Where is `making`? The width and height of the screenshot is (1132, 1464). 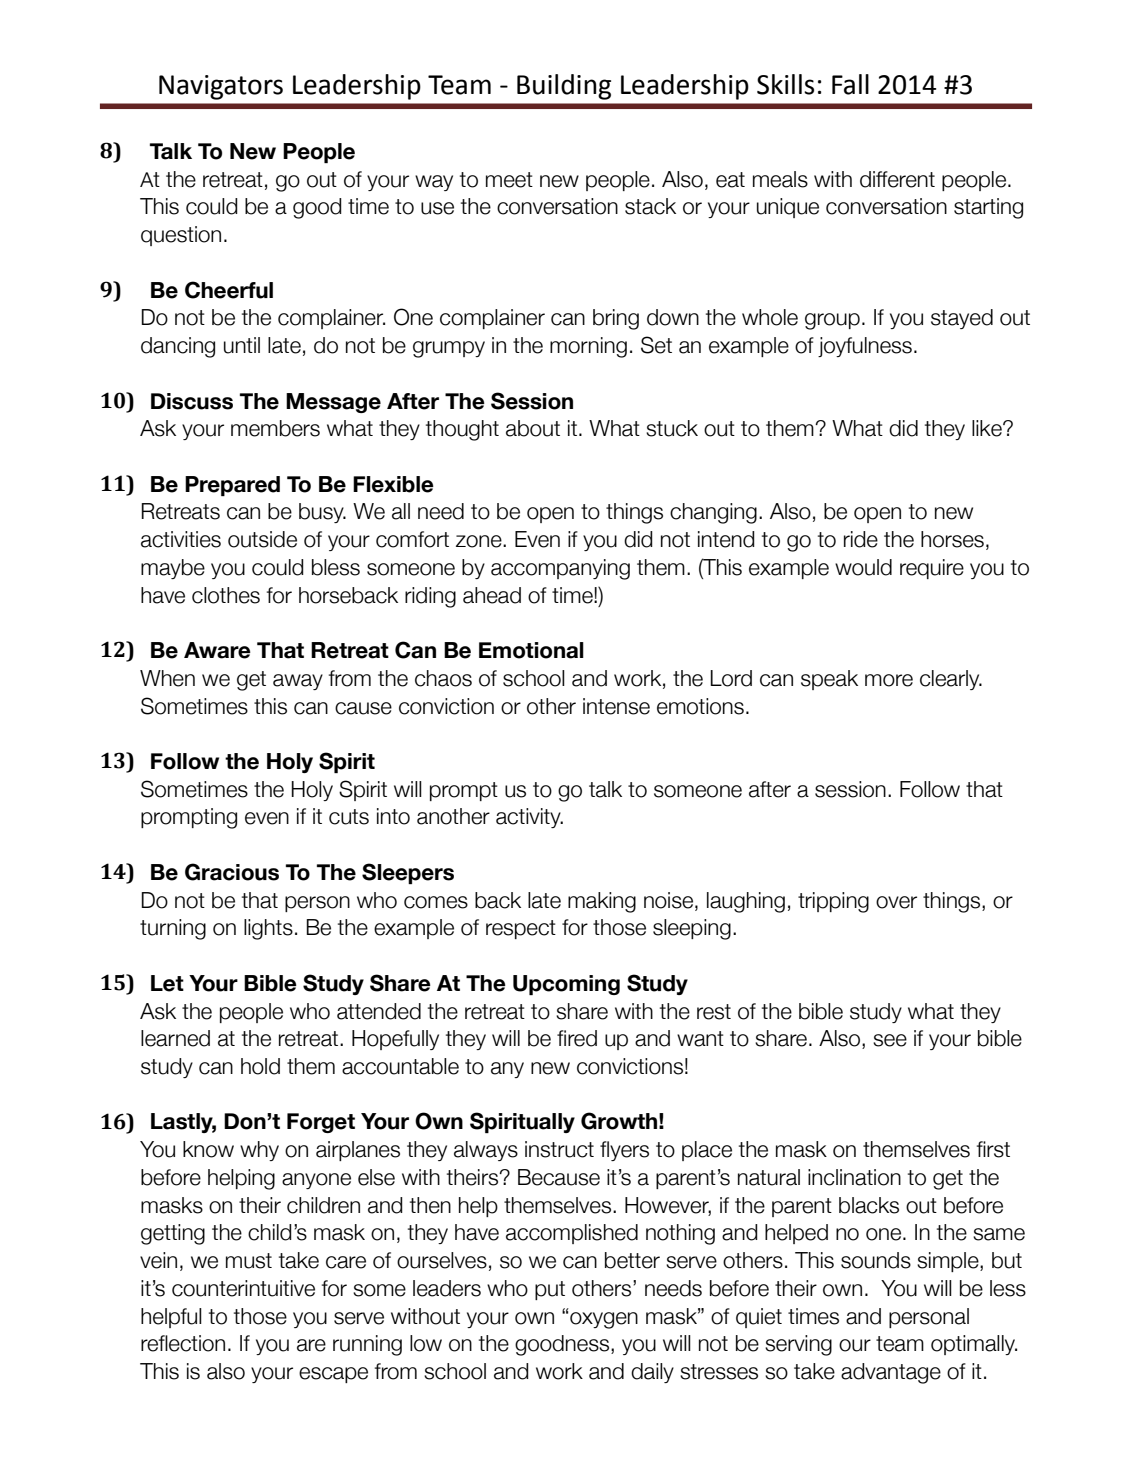 making is located at coordinates (602, 902).
